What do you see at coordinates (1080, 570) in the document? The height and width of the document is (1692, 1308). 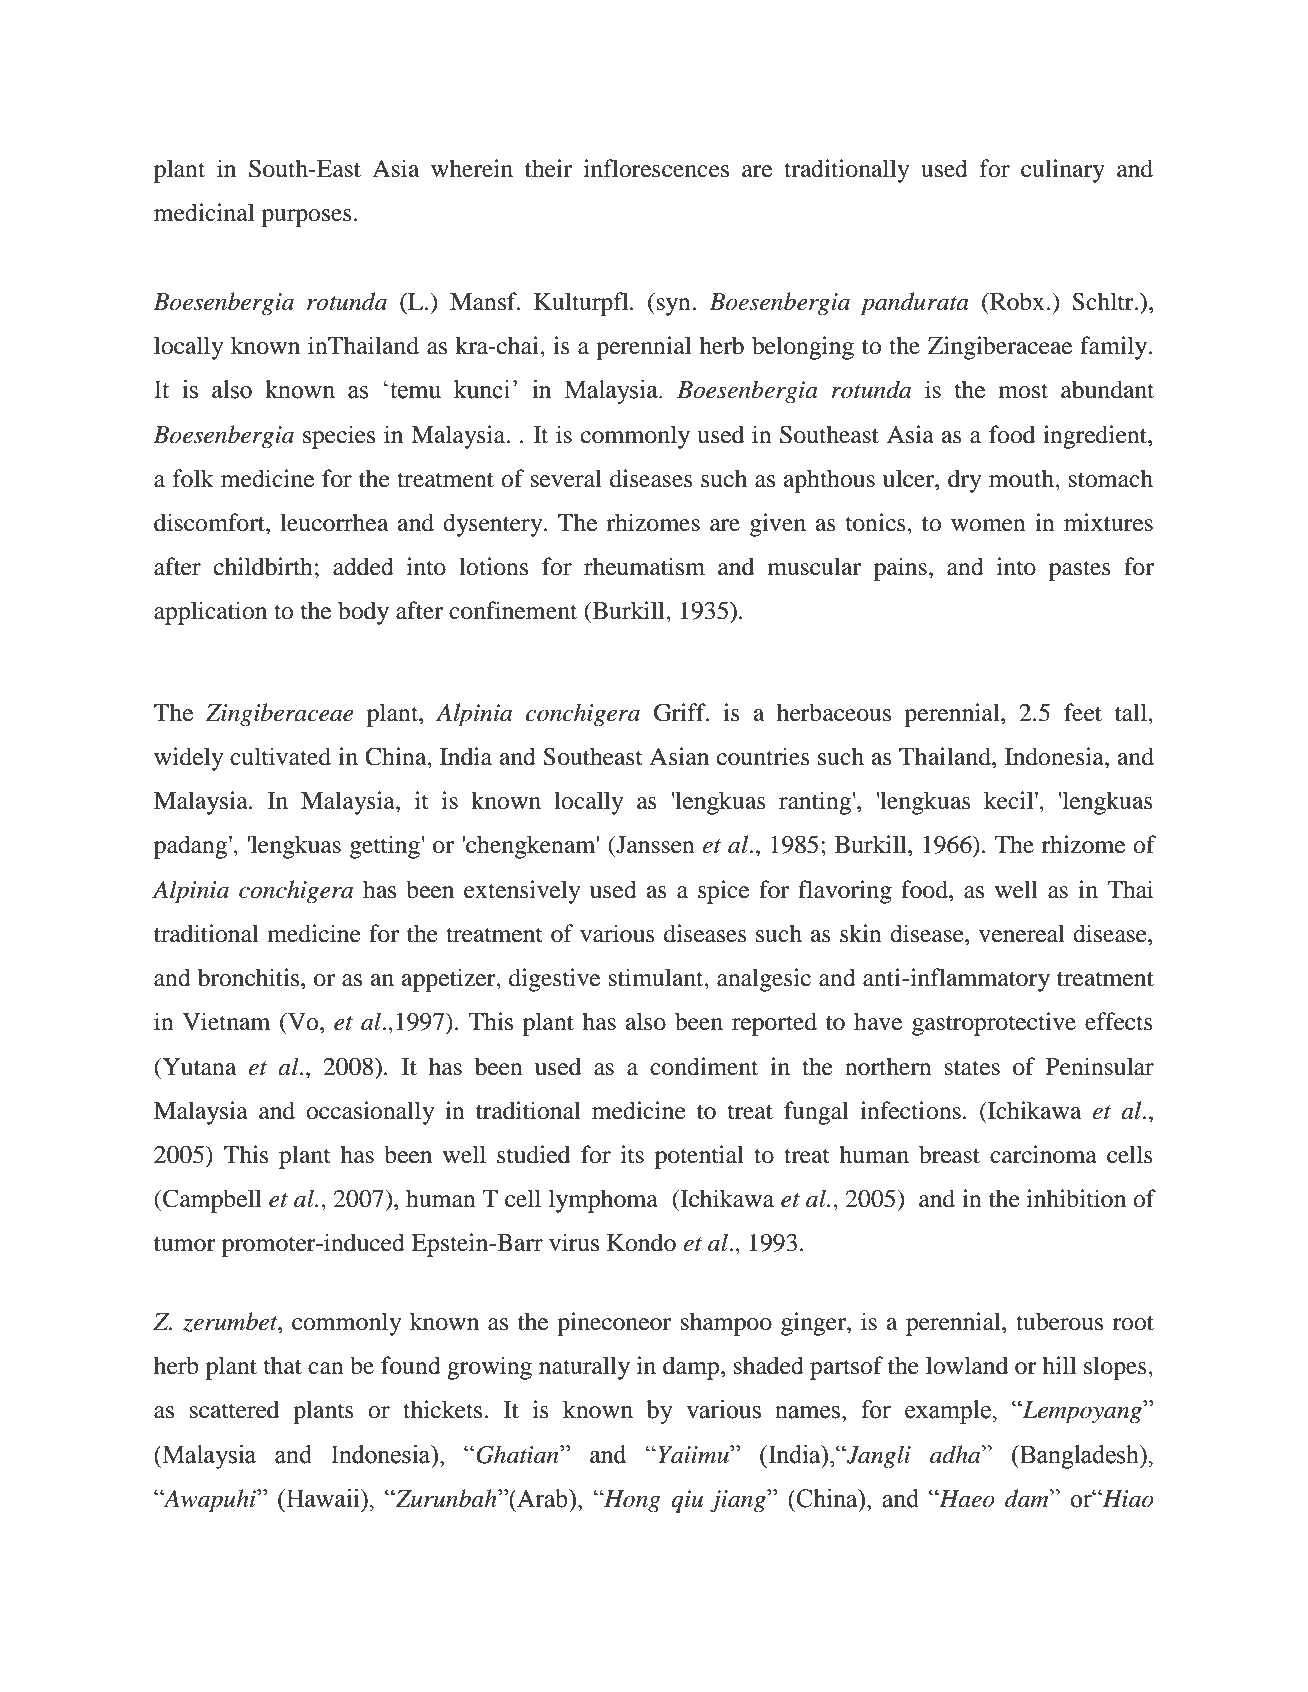 I see `pastes` at bounding box center [1080, 570].
